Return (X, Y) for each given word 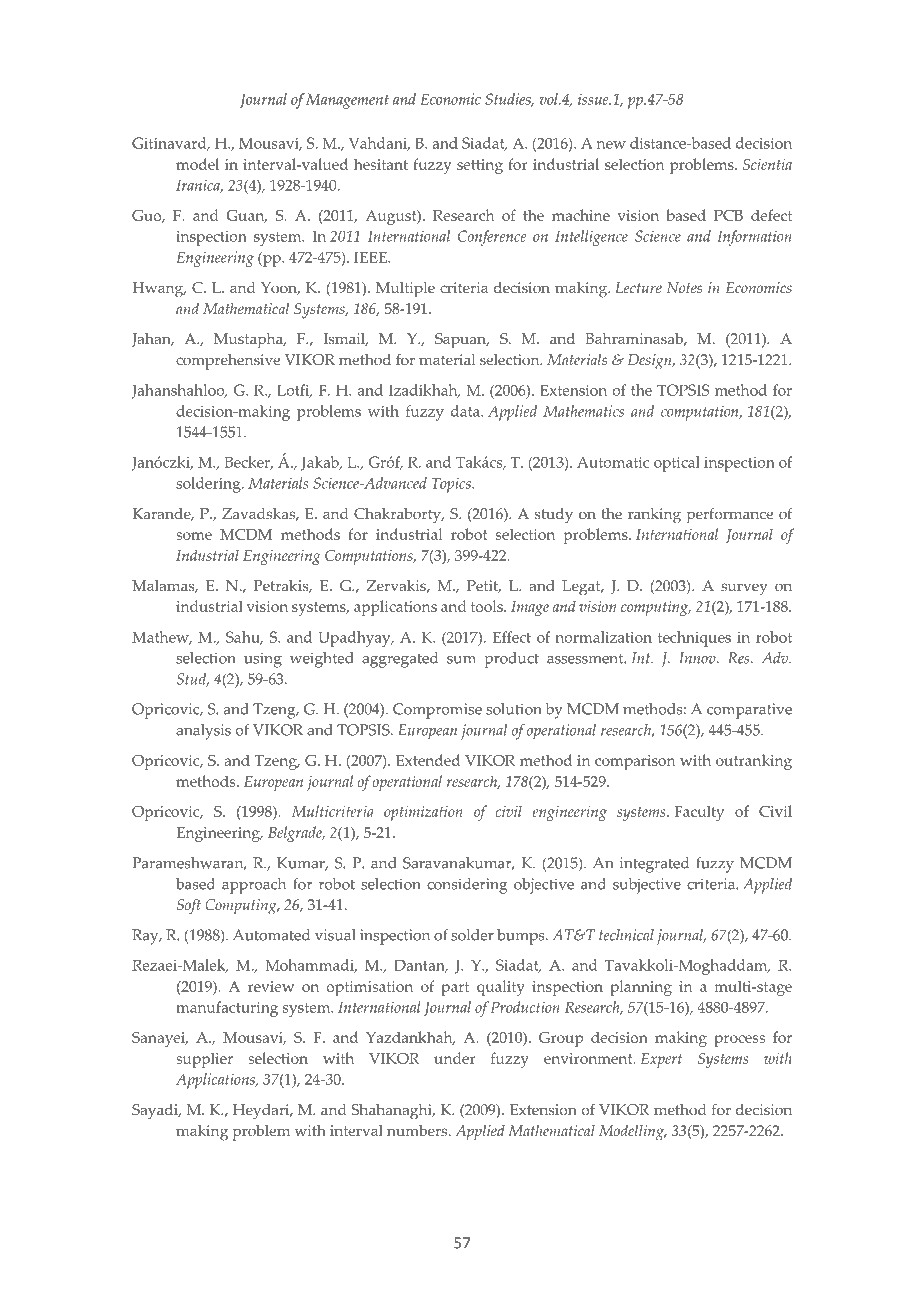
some (194, 536)
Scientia (767, 164)
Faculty (699, 813)
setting (480, 166)
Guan (246, 216)
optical (677, 464)
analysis (203, 732)
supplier (204, 1060)
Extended (428, 760)
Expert (661, 1060)
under (455, 1058)
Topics (452, 485)
